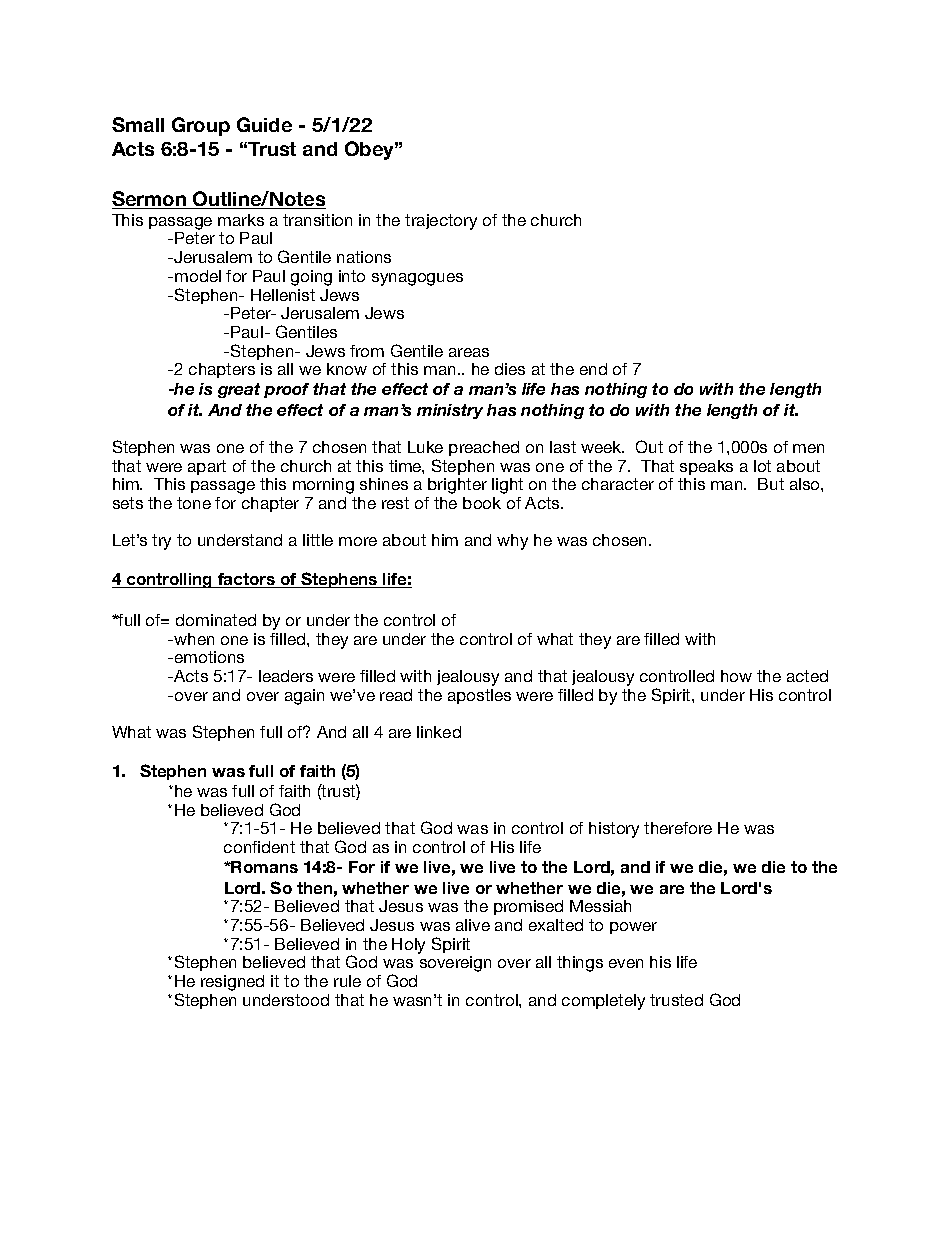 This image has height=1233, width=952. Describe the element at coordinates (771, 484) in the image. I see `But` at that location.
